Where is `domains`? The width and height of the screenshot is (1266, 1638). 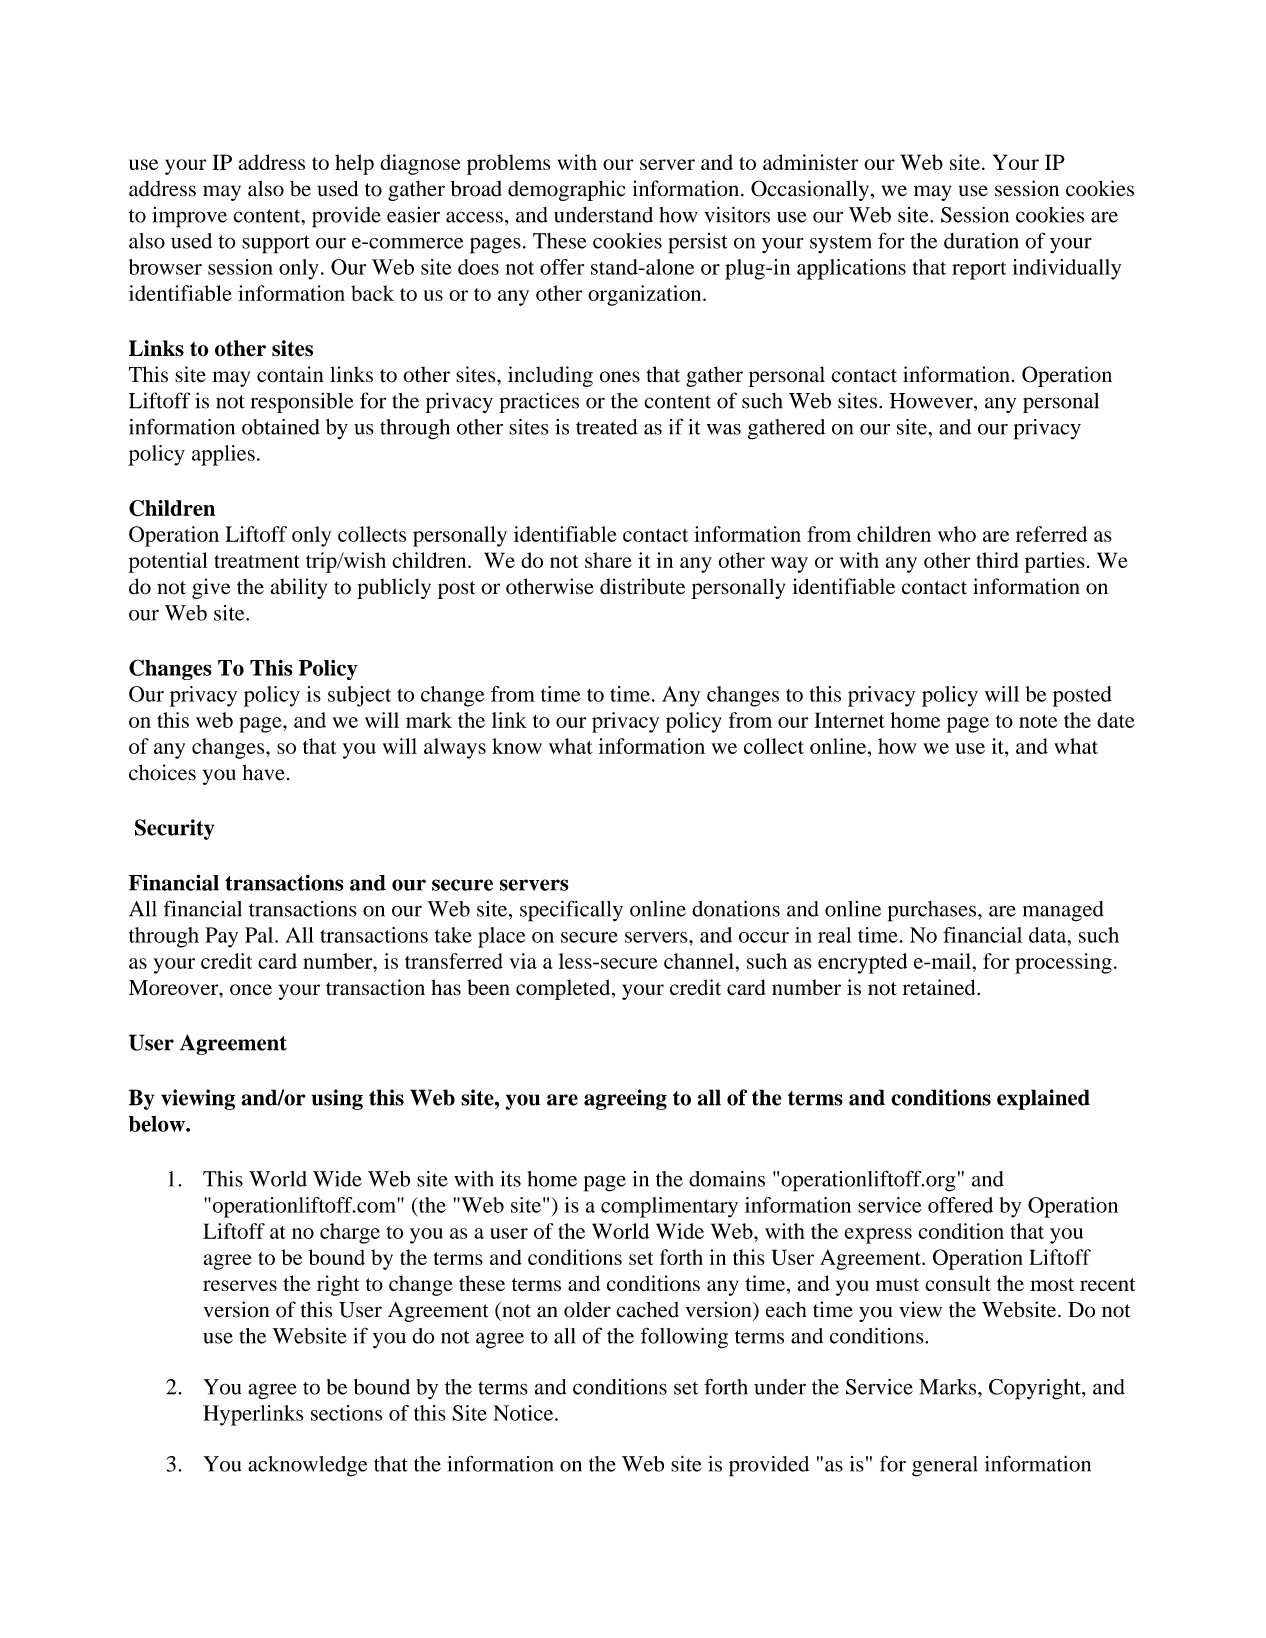 domains is located at coordinates (727, 1179).
